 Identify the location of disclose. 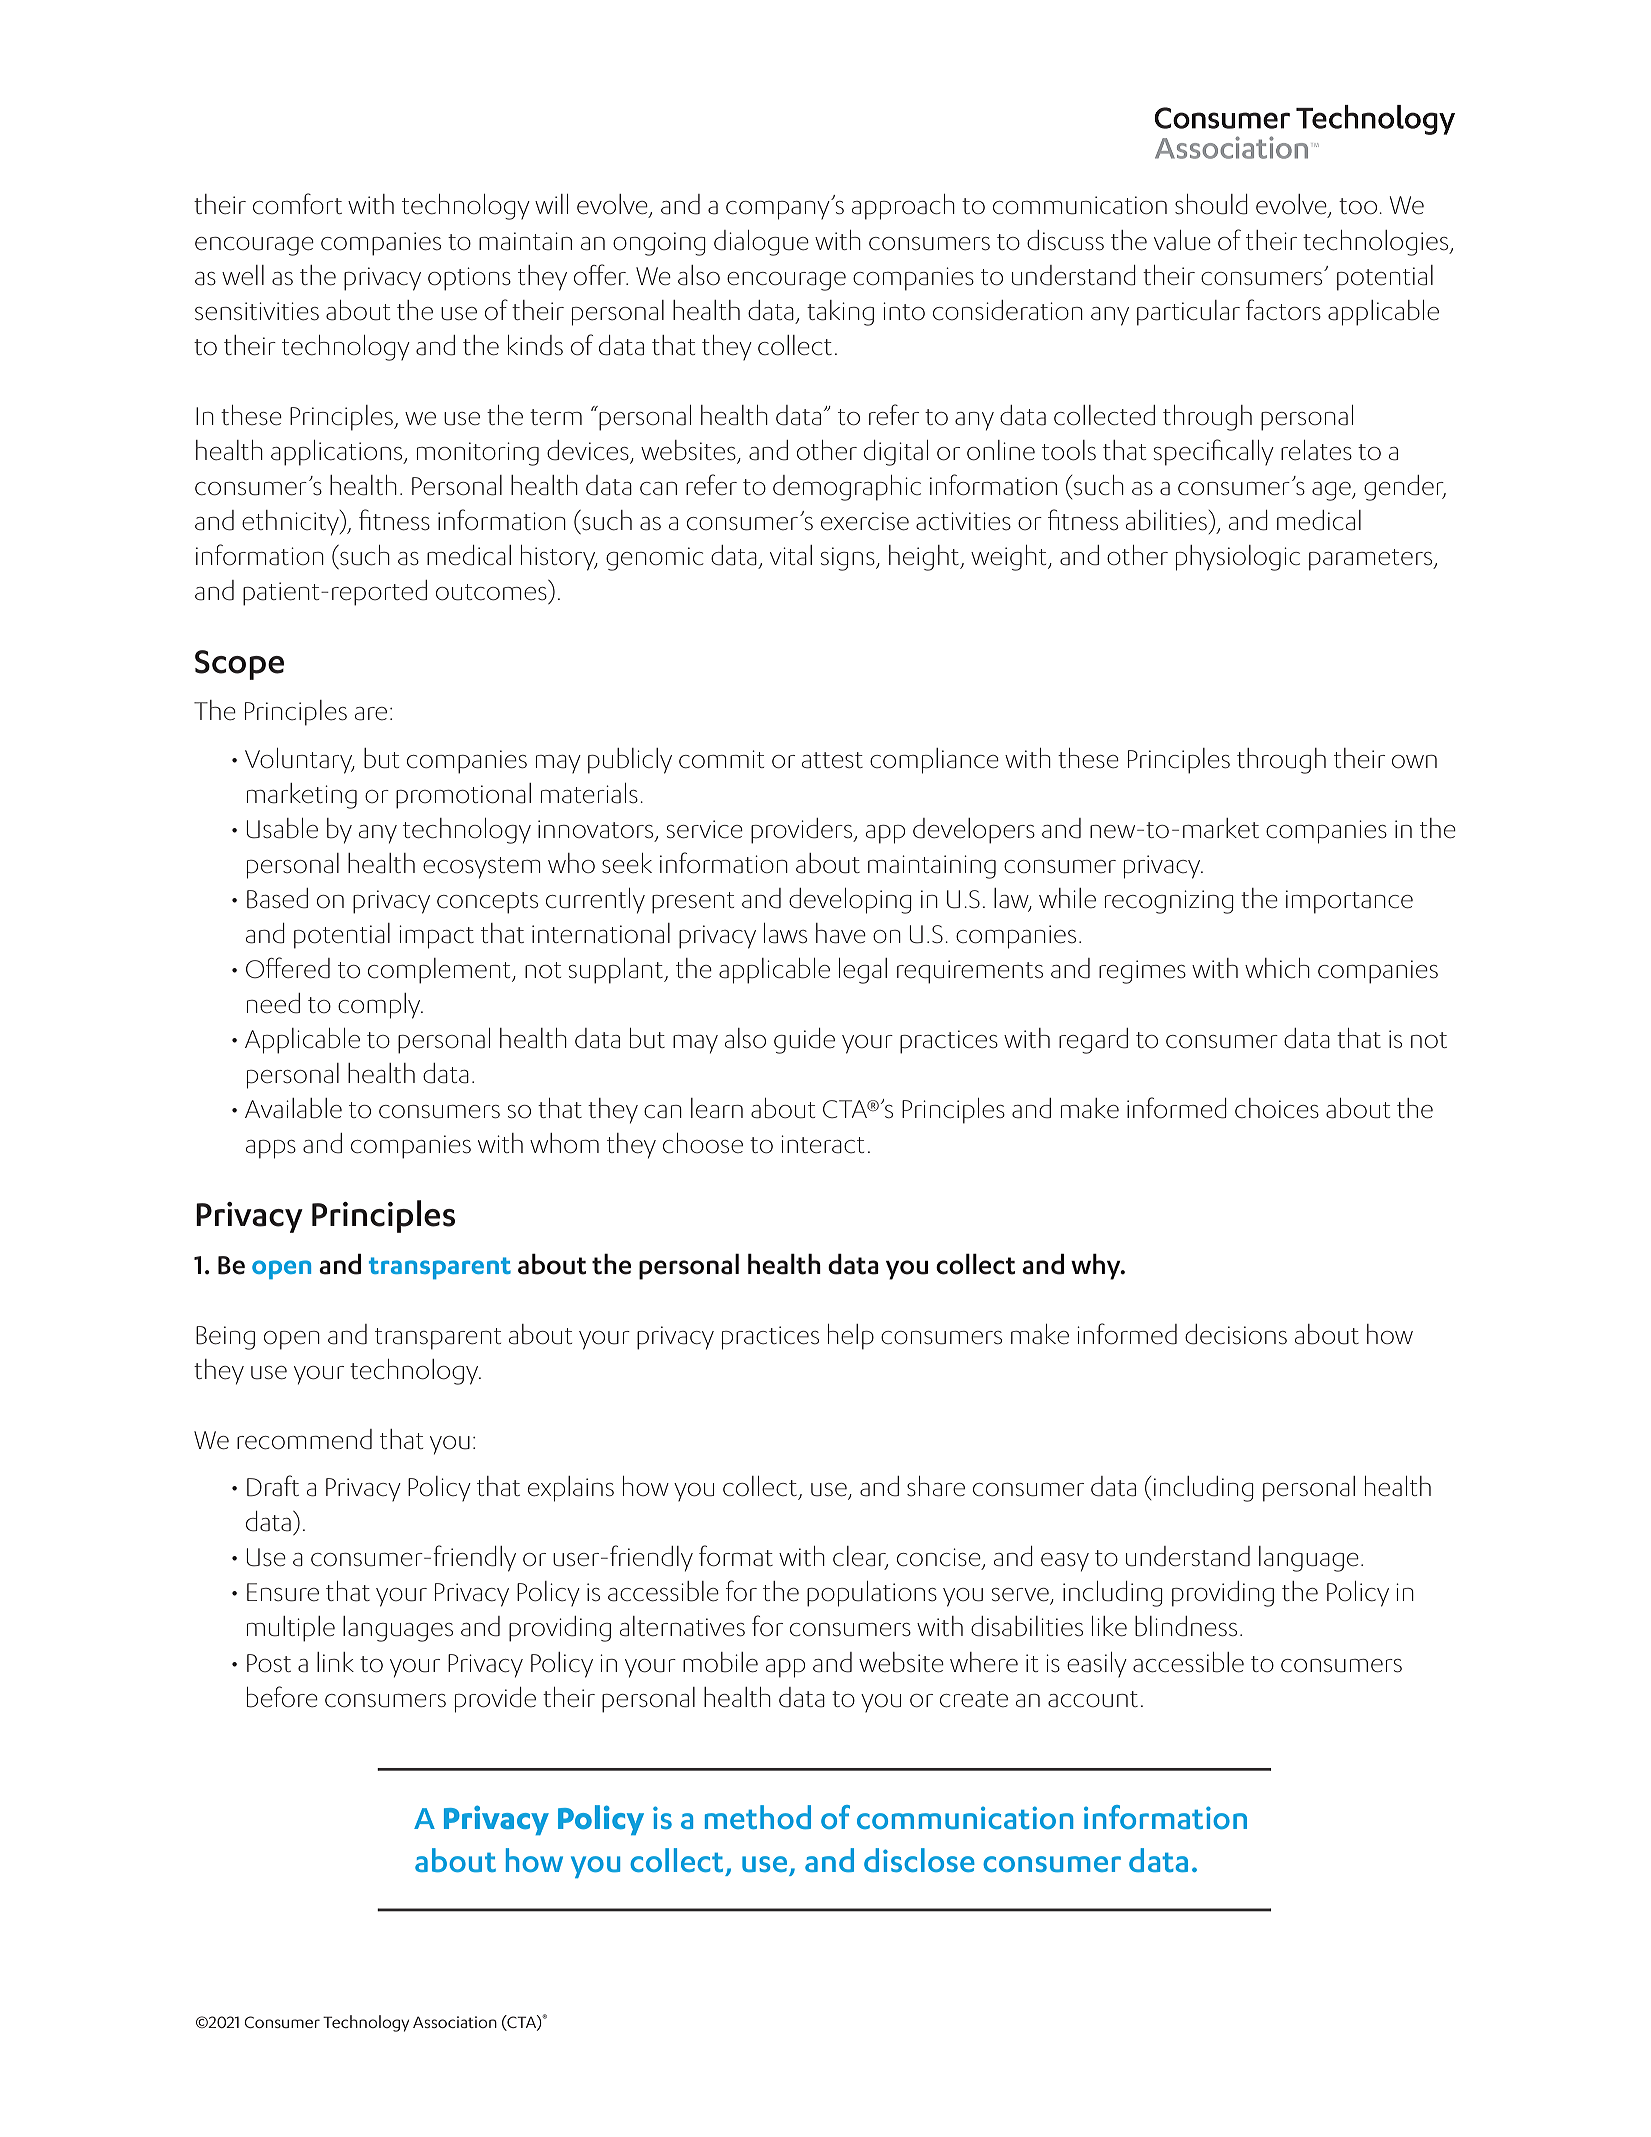
(919, 1860).
